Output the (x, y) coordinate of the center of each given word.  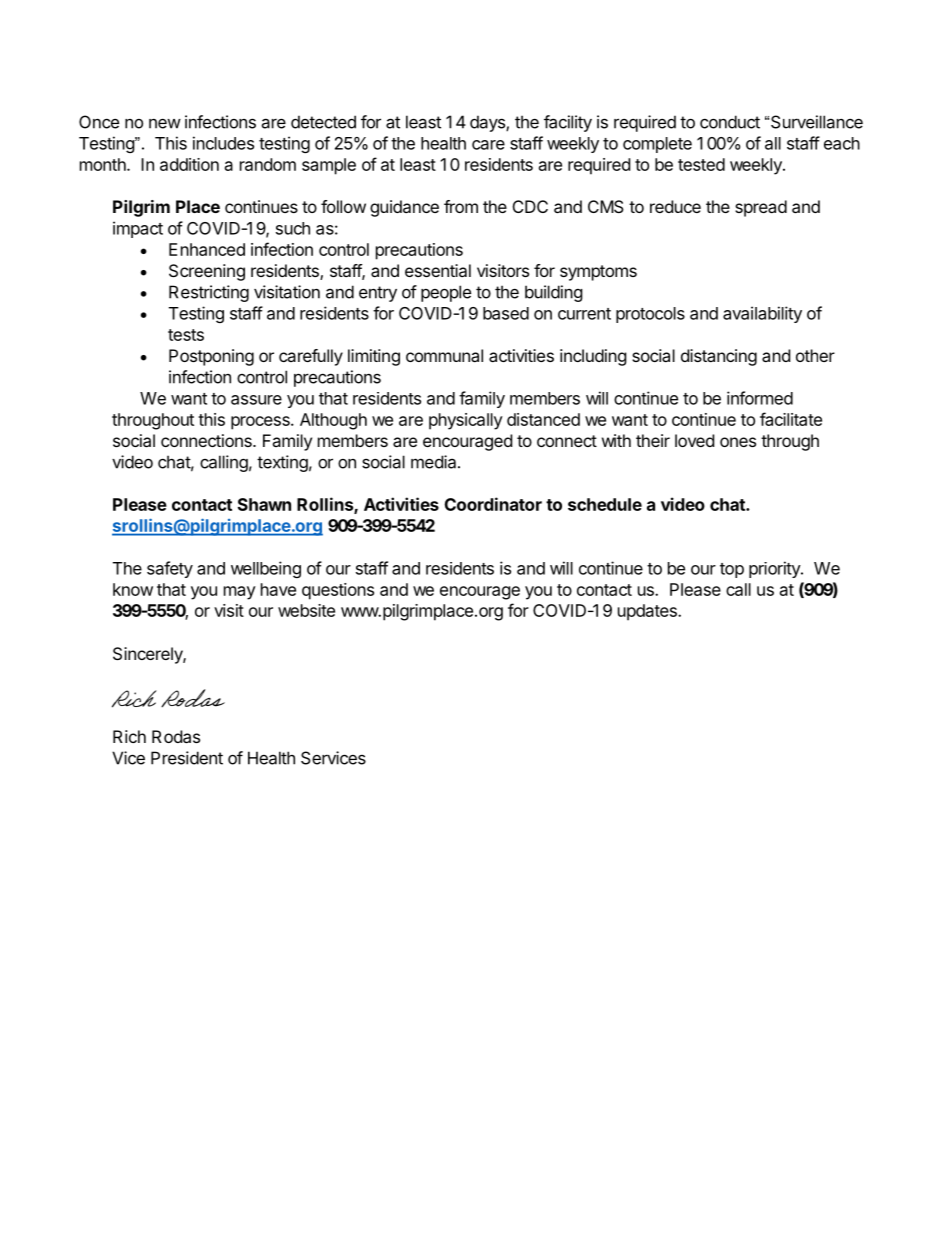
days (488, 123)
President (187, 758)
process (261, 423)
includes (223, 143)
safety (170, 569)
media (435, 462)
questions (338, 591)
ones (738, 442)
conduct (730, 122)
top (732, 570)
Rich (129, 736)
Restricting (209, 293)
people (446, 293)
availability (762, 314)
